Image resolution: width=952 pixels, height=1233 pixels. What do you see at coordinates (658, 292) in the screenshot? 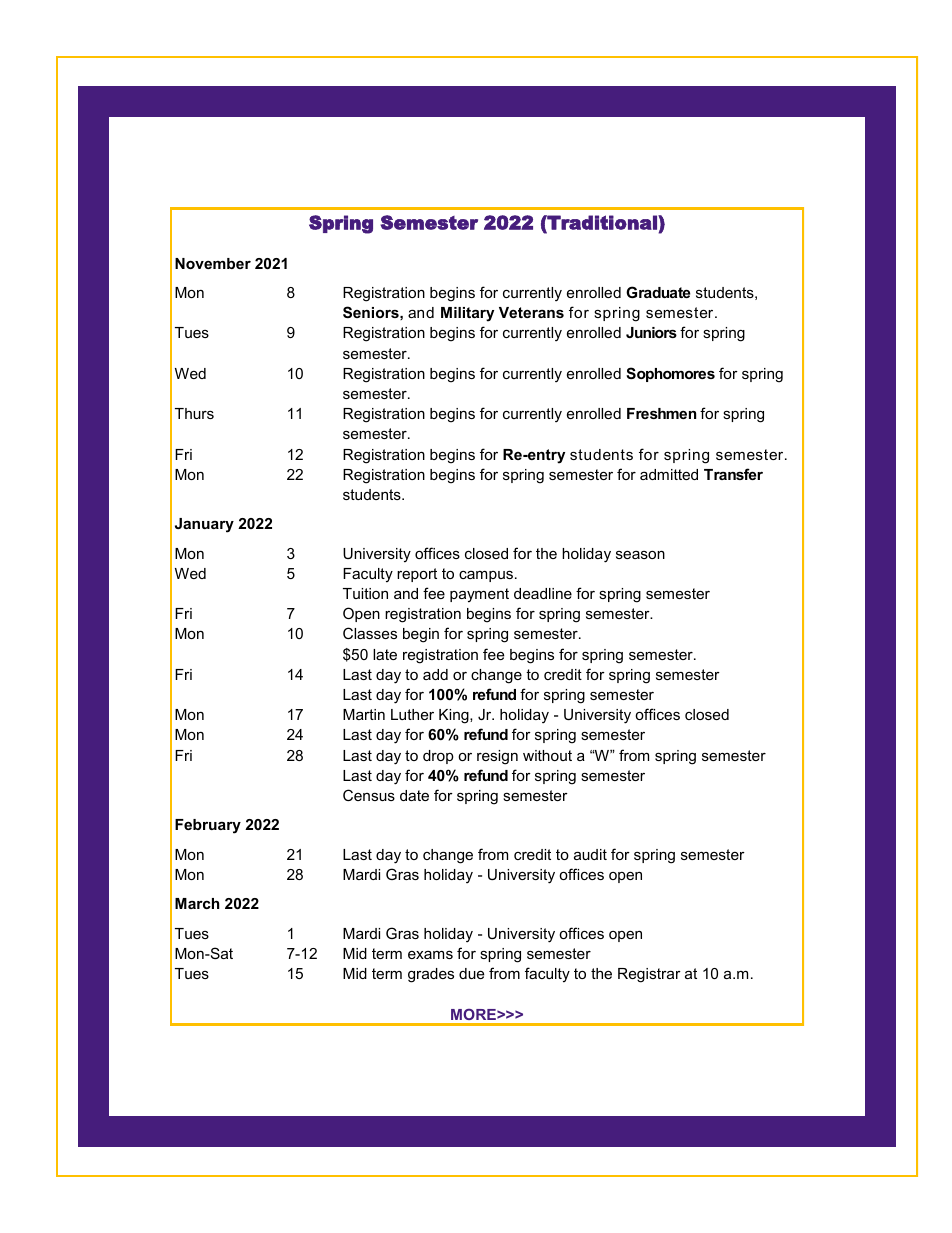
I see `Graduate` at bounding box center [658, 292].
